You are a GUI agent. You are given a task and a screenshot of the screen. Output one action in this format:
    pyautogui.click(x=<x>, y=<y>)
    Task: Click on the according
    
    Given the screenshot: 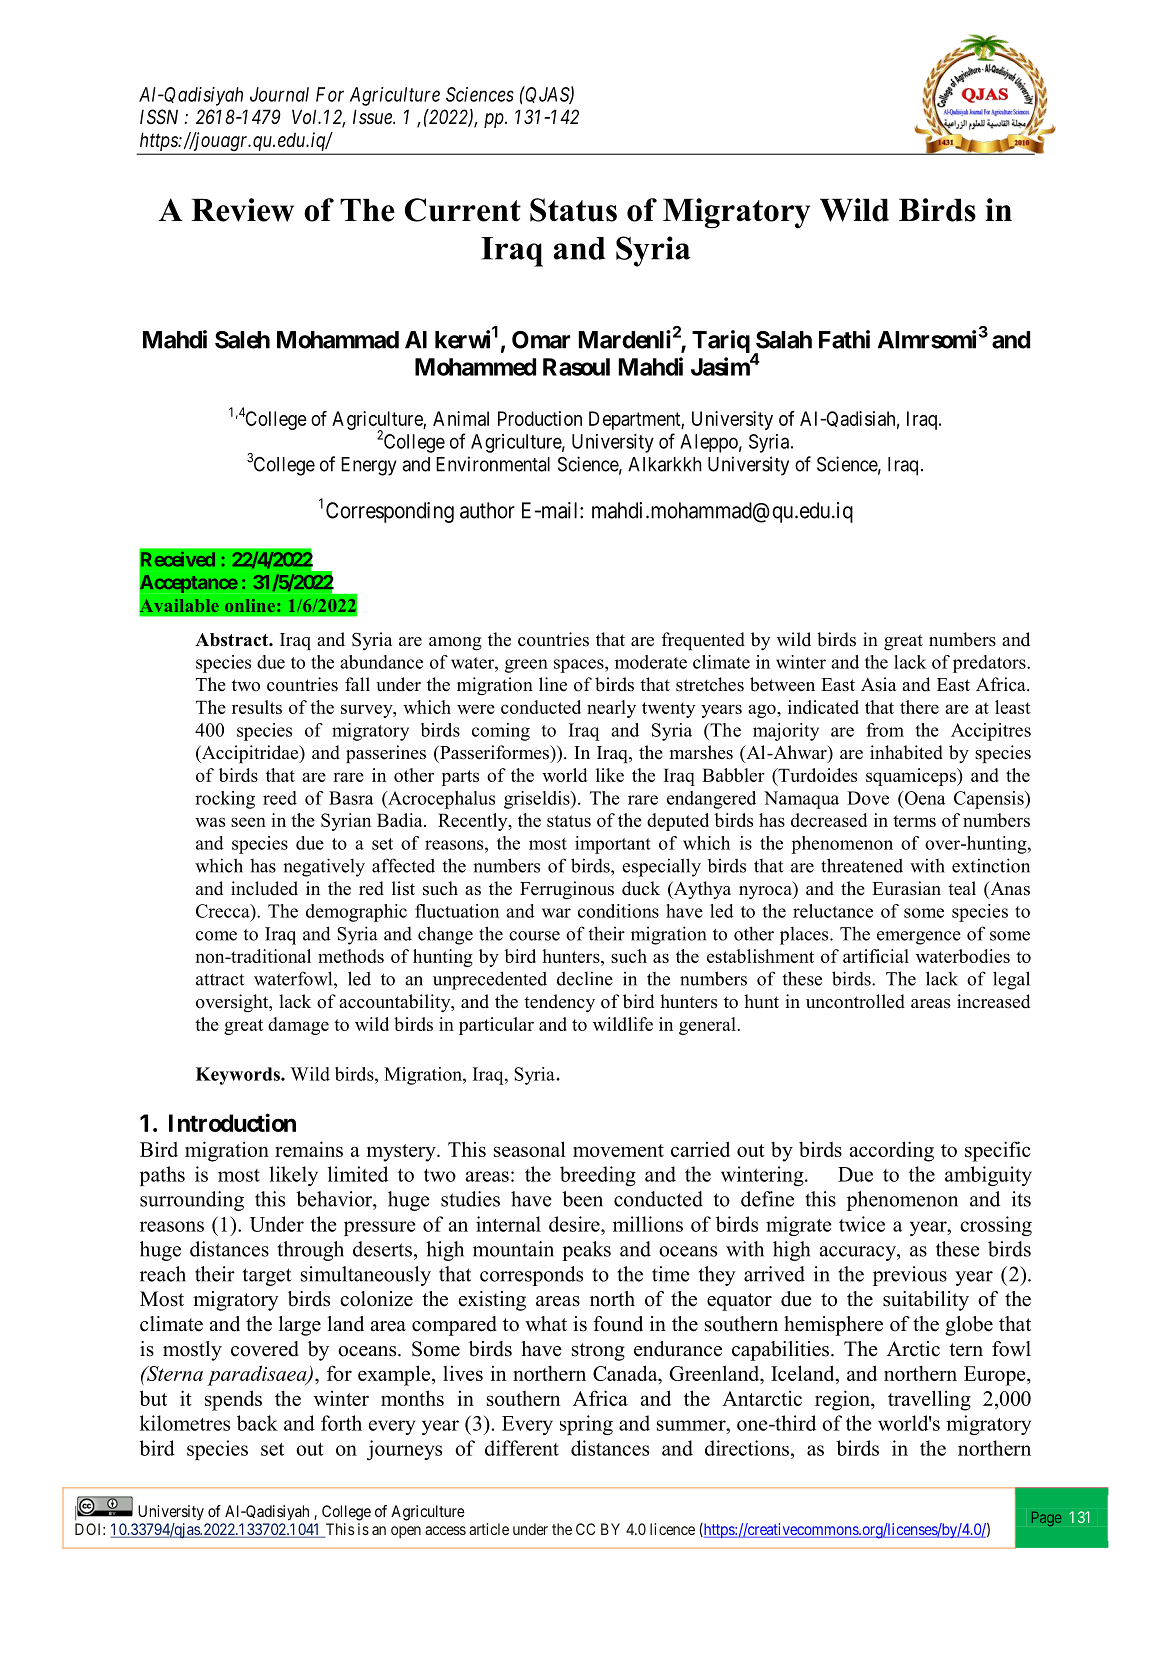 What is the action you would take?
    pyautogui.click(x=892, y=1151)
